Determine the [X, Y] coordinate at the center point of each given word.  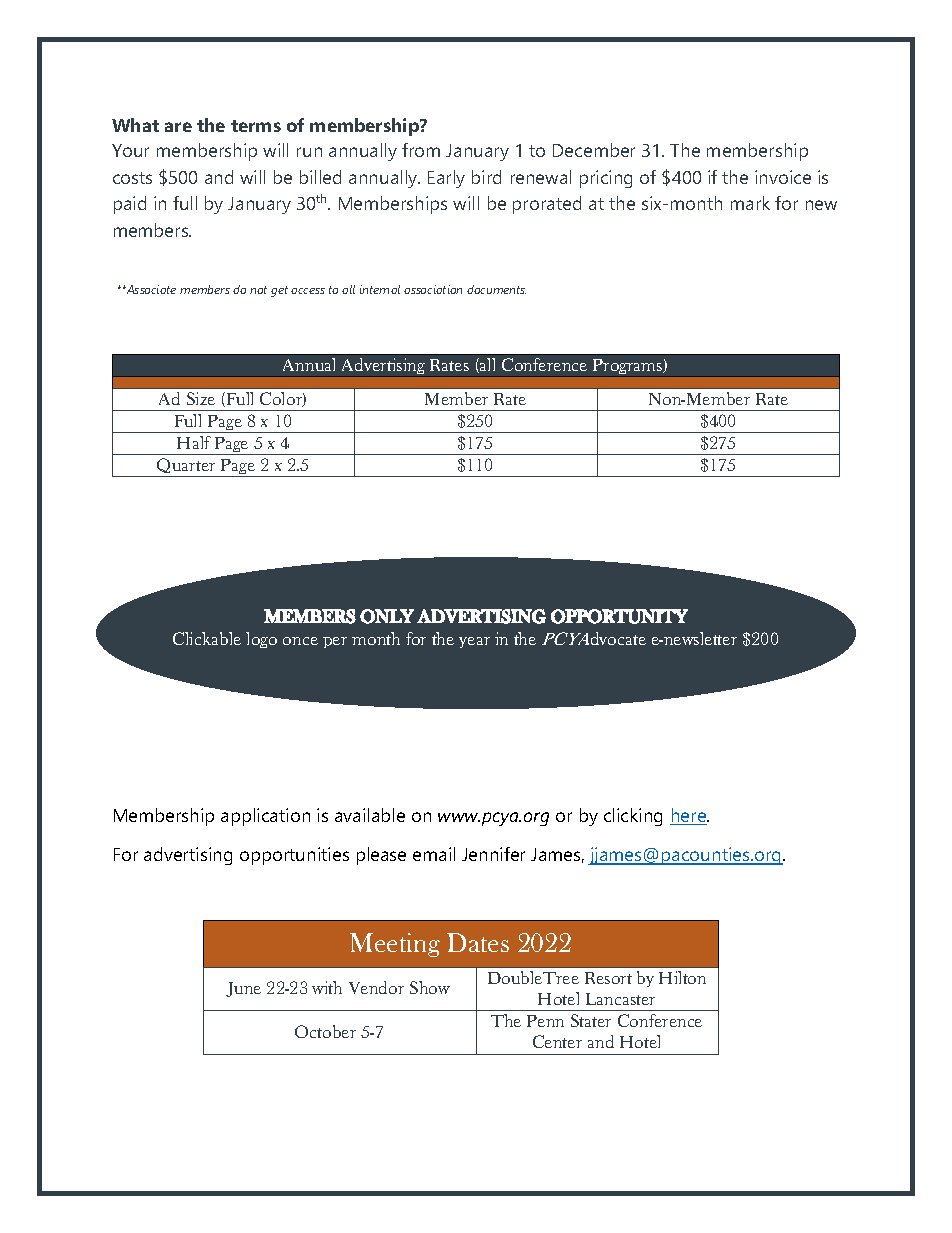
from [421, 150]
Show [430, 987]
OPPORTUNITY [619, 616]
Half [194, 442]
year [474, 642]
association [433, 289]
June [243, 989]
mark [750, 203]
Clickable [207, 638]
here [689, 816]
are [178, 127]
